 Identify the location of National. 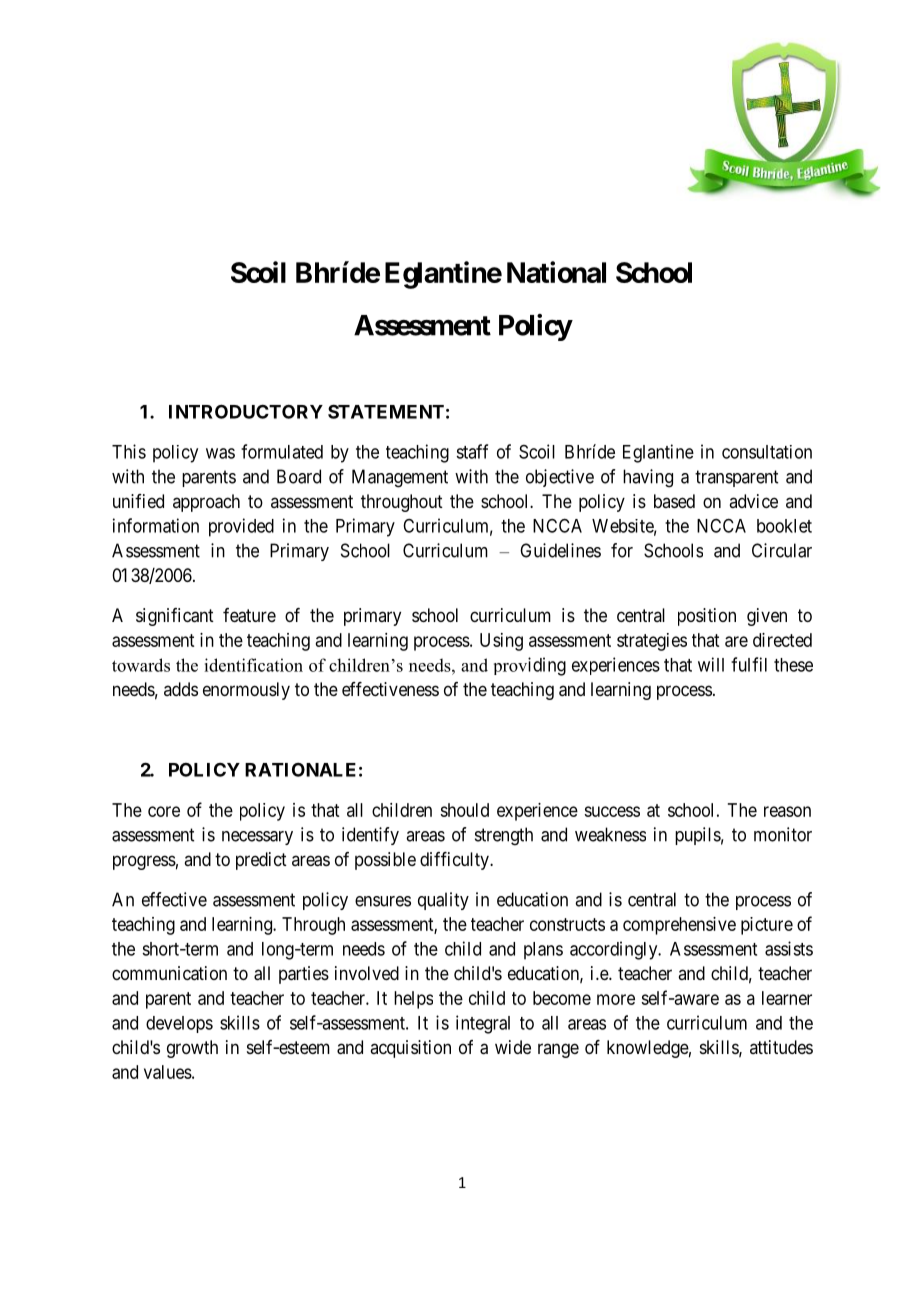
(556, 272).
